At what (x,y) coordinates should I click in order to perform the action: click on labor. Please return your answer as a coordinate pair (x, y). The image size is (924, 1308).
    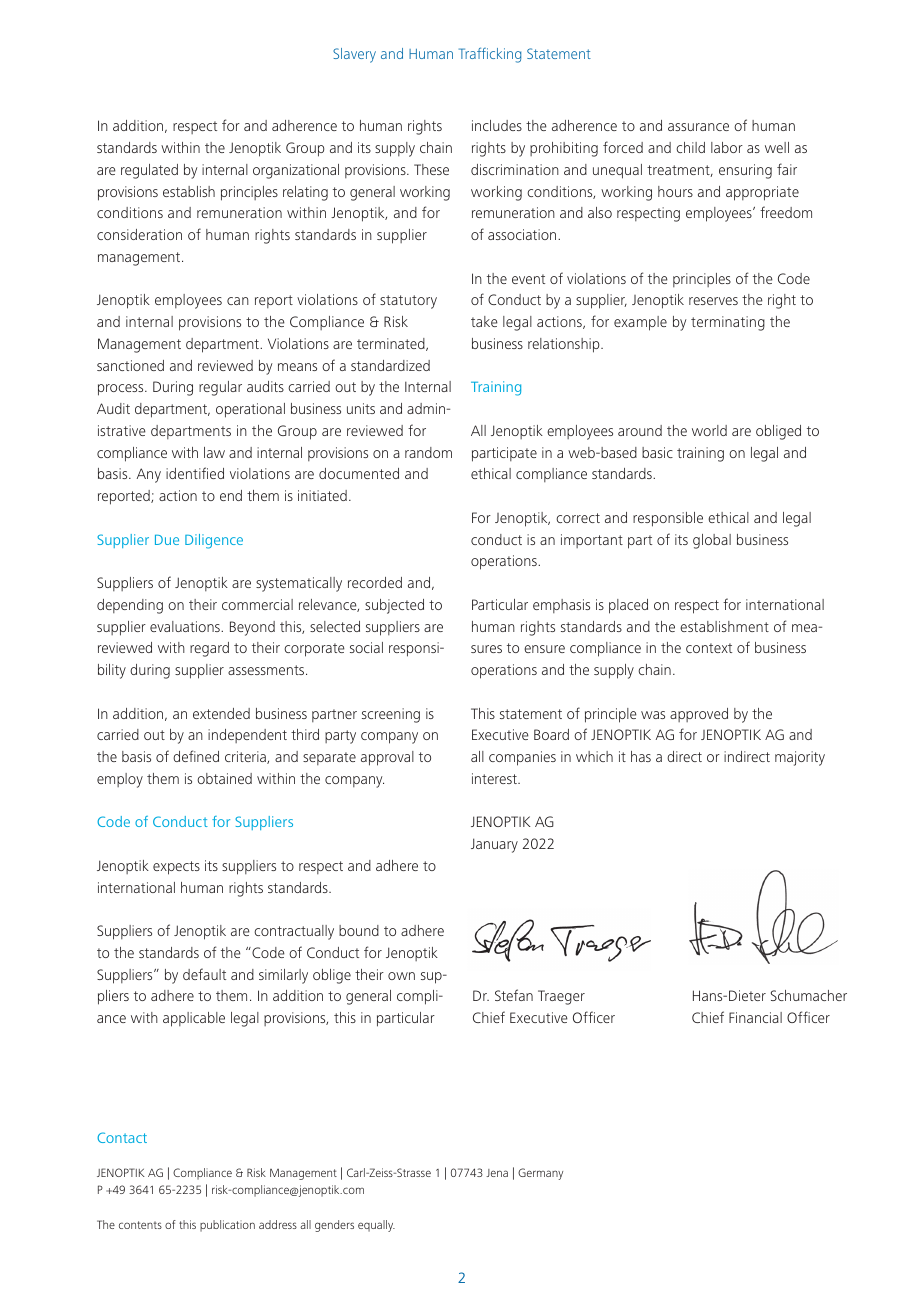
    Looking at the image, I should click on (727, 147).
